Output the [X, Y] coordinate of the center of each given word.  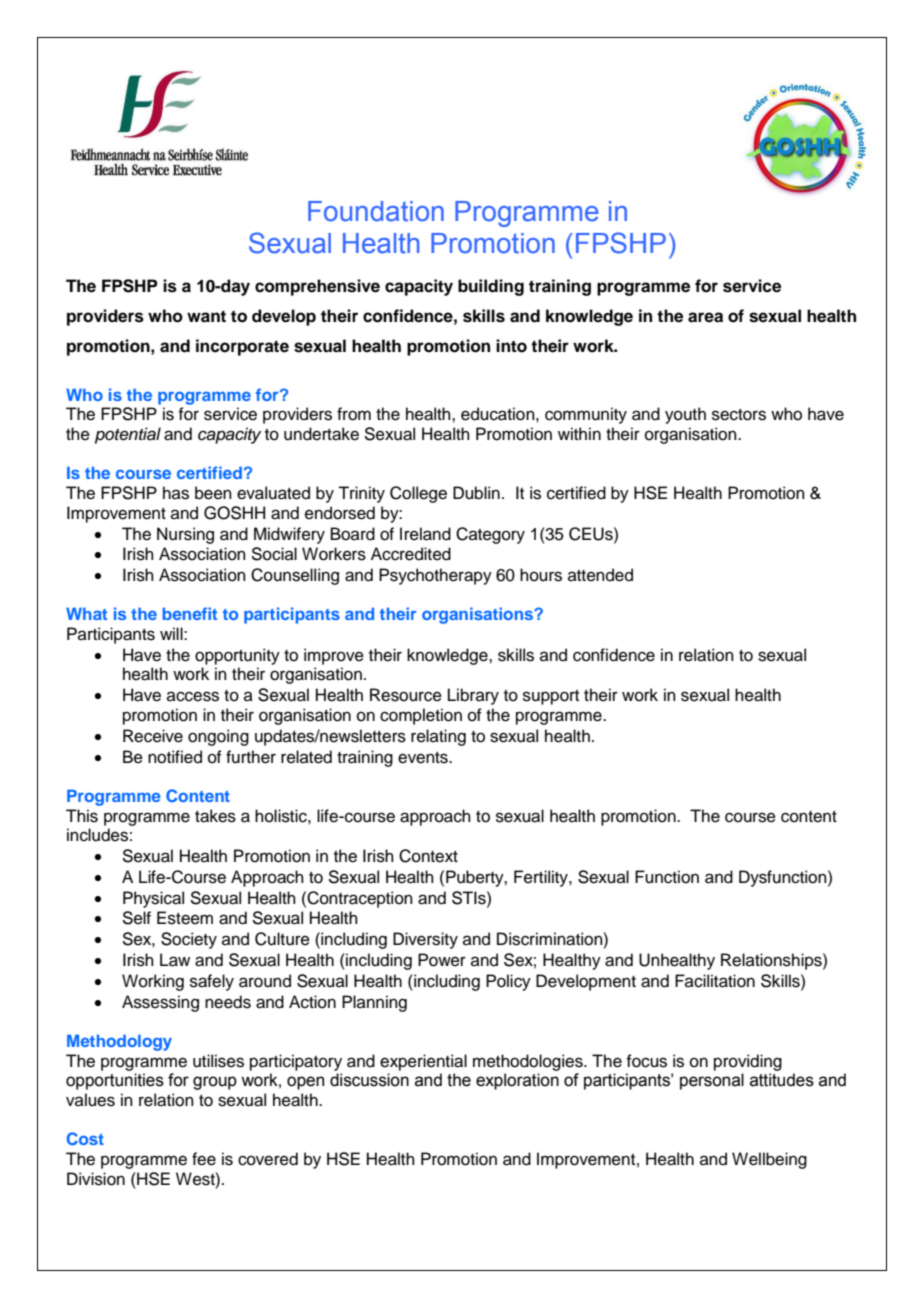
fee [204, 1159]
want [206, 316]
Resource [406, 695]
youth [685, 415]
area [705, 317]
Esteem [185, 918]
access [193, 696]
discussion [369, 1080]
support [551, 697]
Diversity [425, 940]
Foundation [376, 211]
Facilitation [715, 981]
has [176, 493]
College [418, 494]
